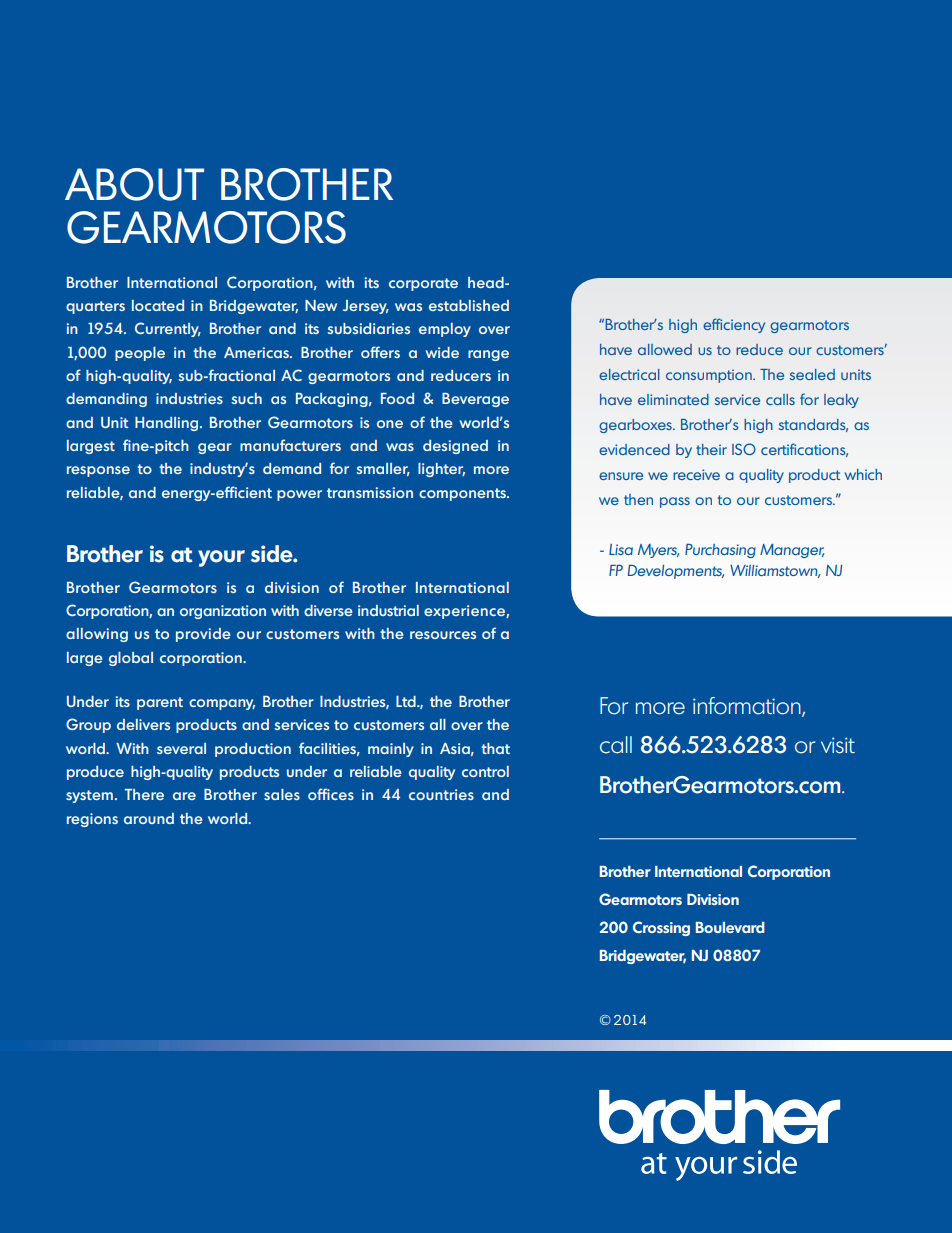 The height and width of the image is (1233, 952). I want to click on around, so click(149, 818).
